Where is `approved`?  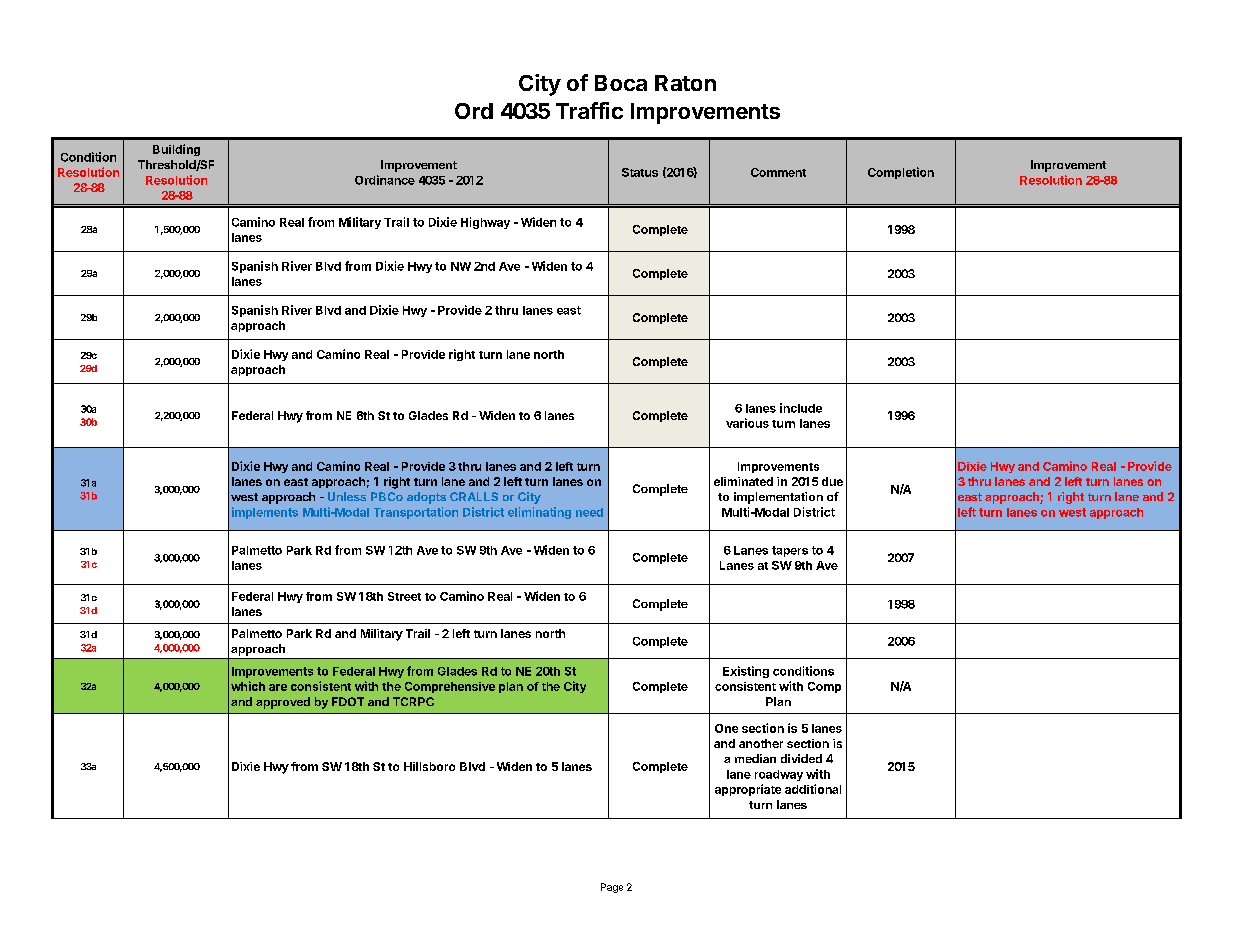 approved is located at coordinates (283, 703).
